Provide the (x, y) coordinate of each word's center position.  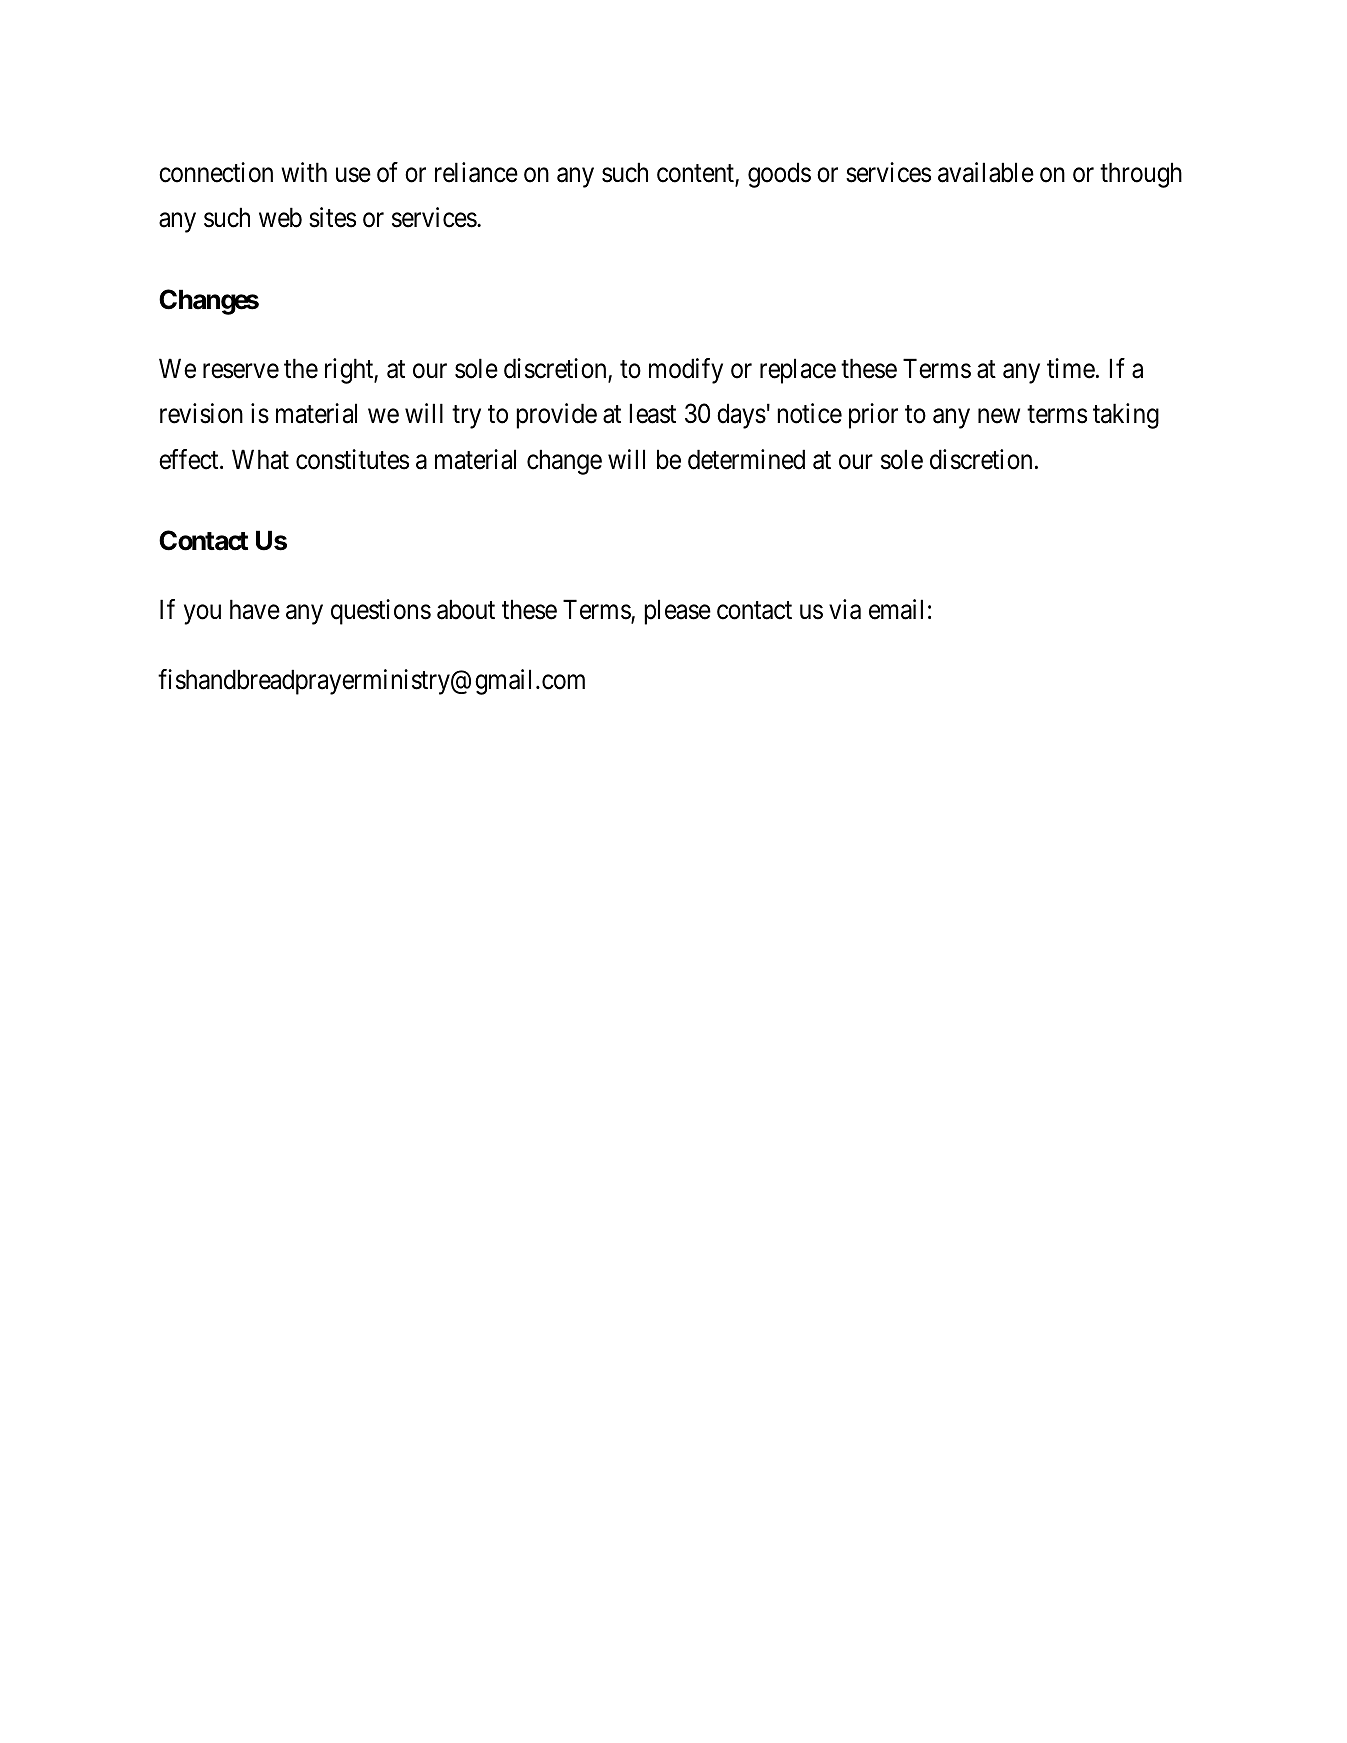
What (260, 459)
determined (746, 459)
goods (779, 175)
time (1071, 368)
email (896, 609)
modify (686, 371)
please (677, 612)
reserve (241, 371)
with (304, 172)
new (999, 416)
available (986, 172)
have (255, 609)
